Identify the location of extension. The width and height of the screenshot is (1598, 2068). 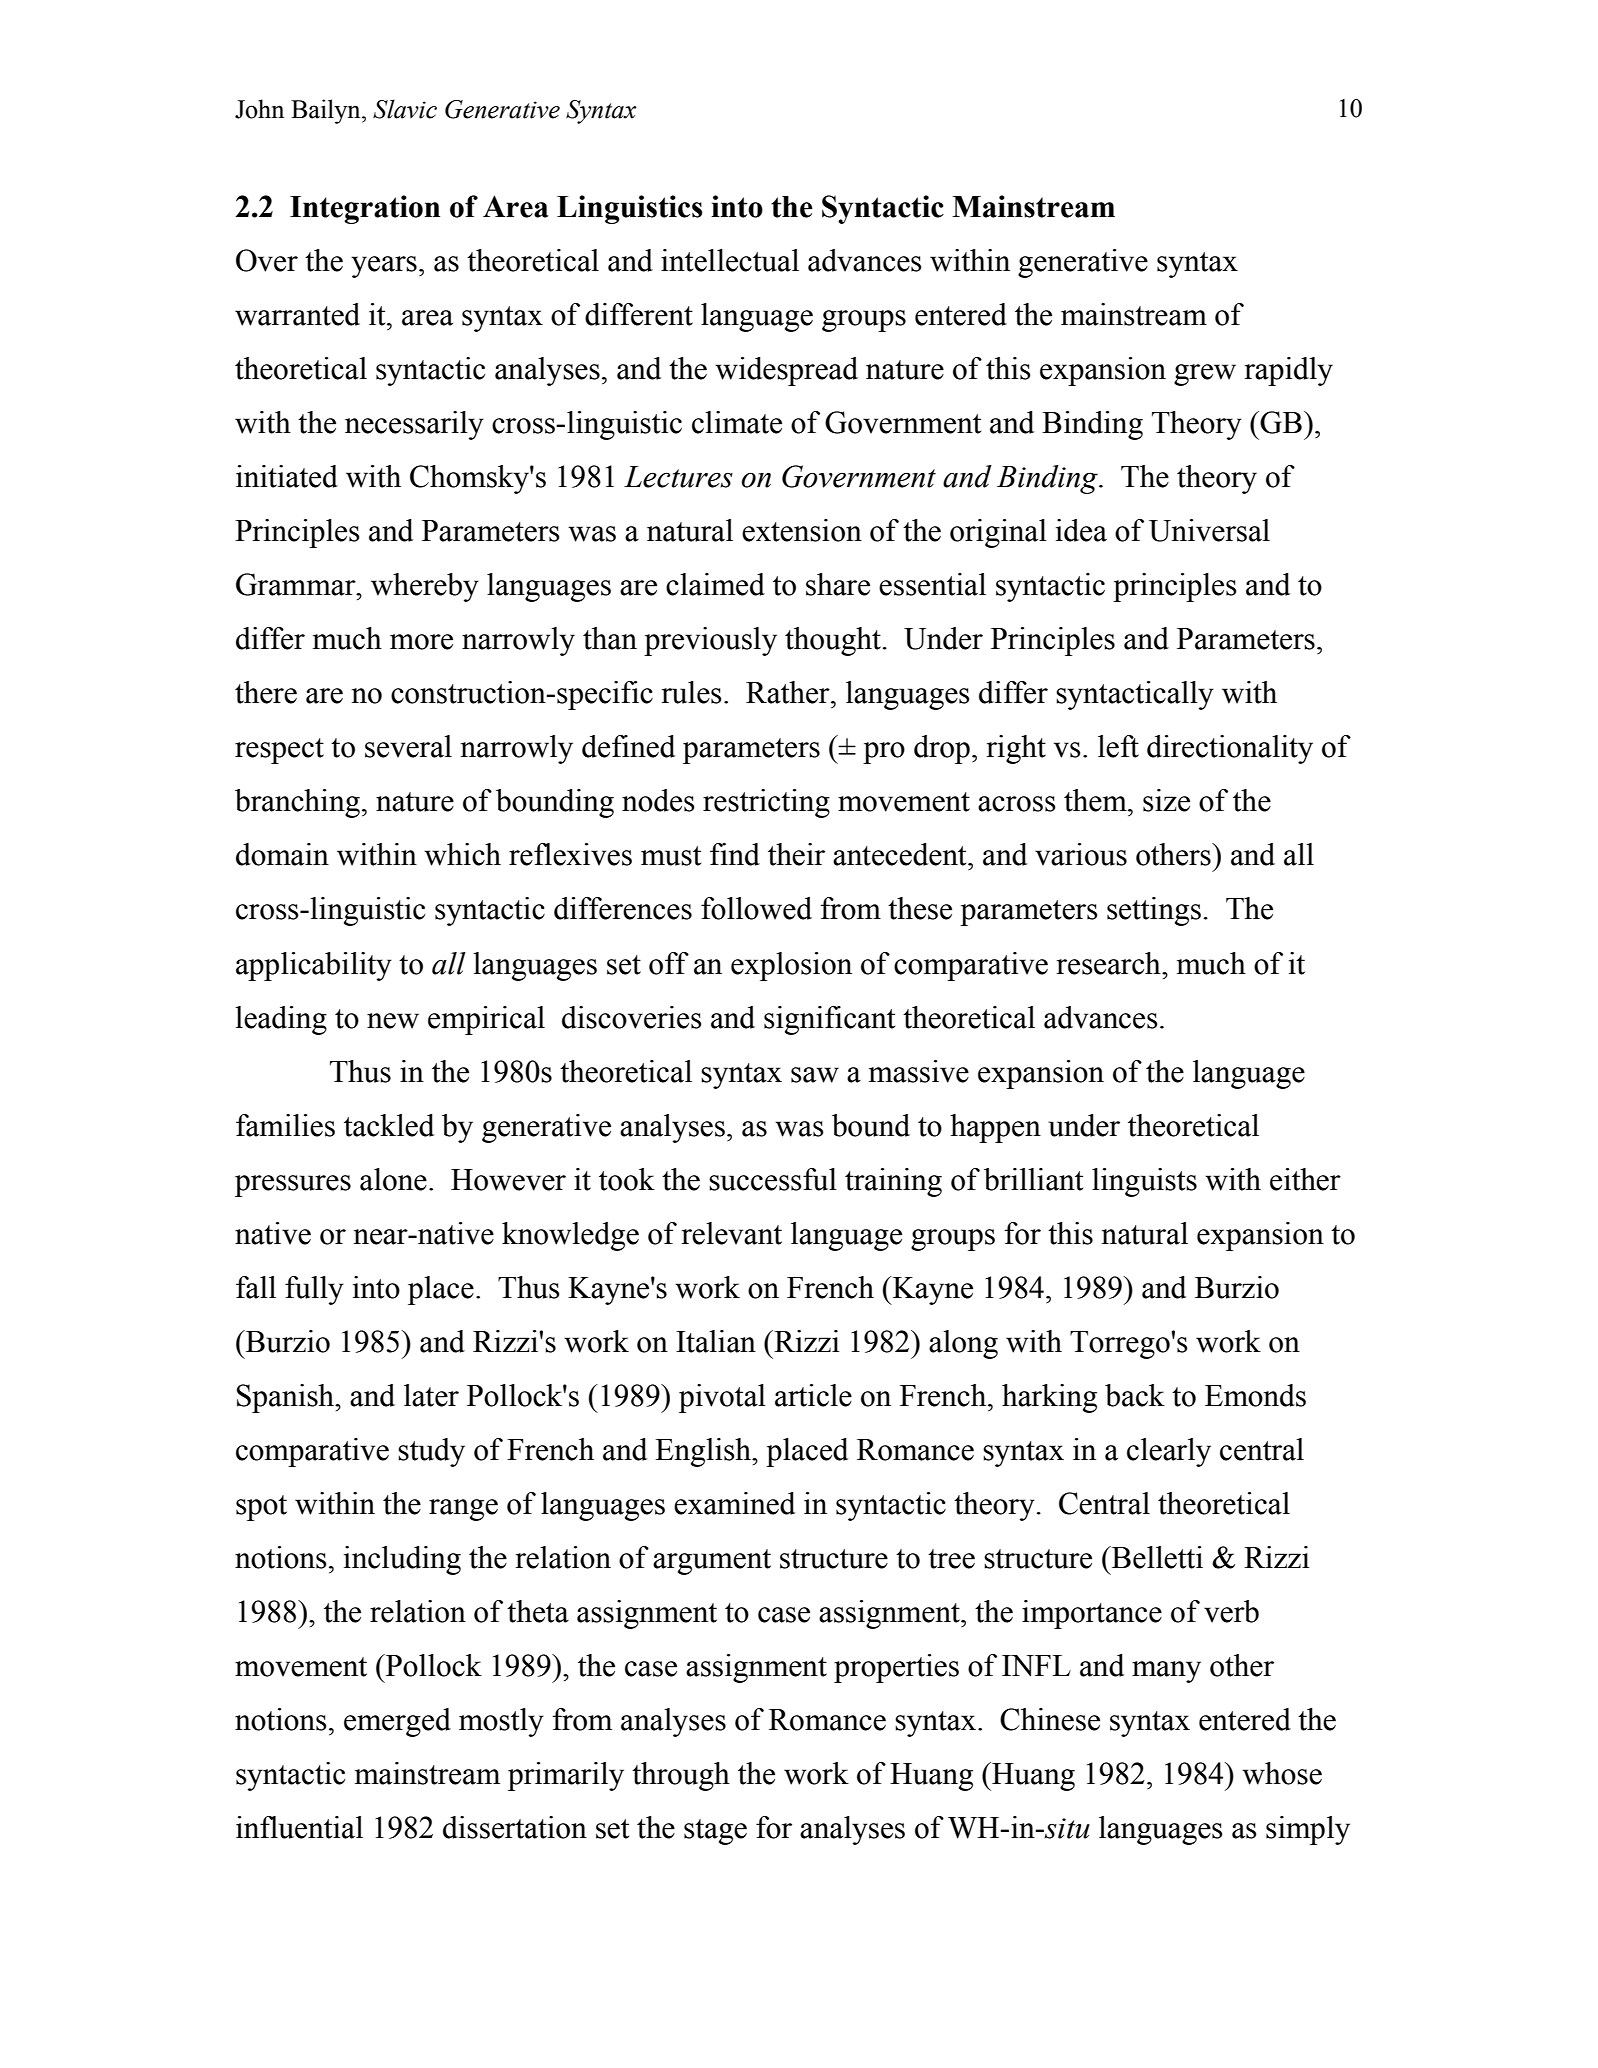
(802, 530).
